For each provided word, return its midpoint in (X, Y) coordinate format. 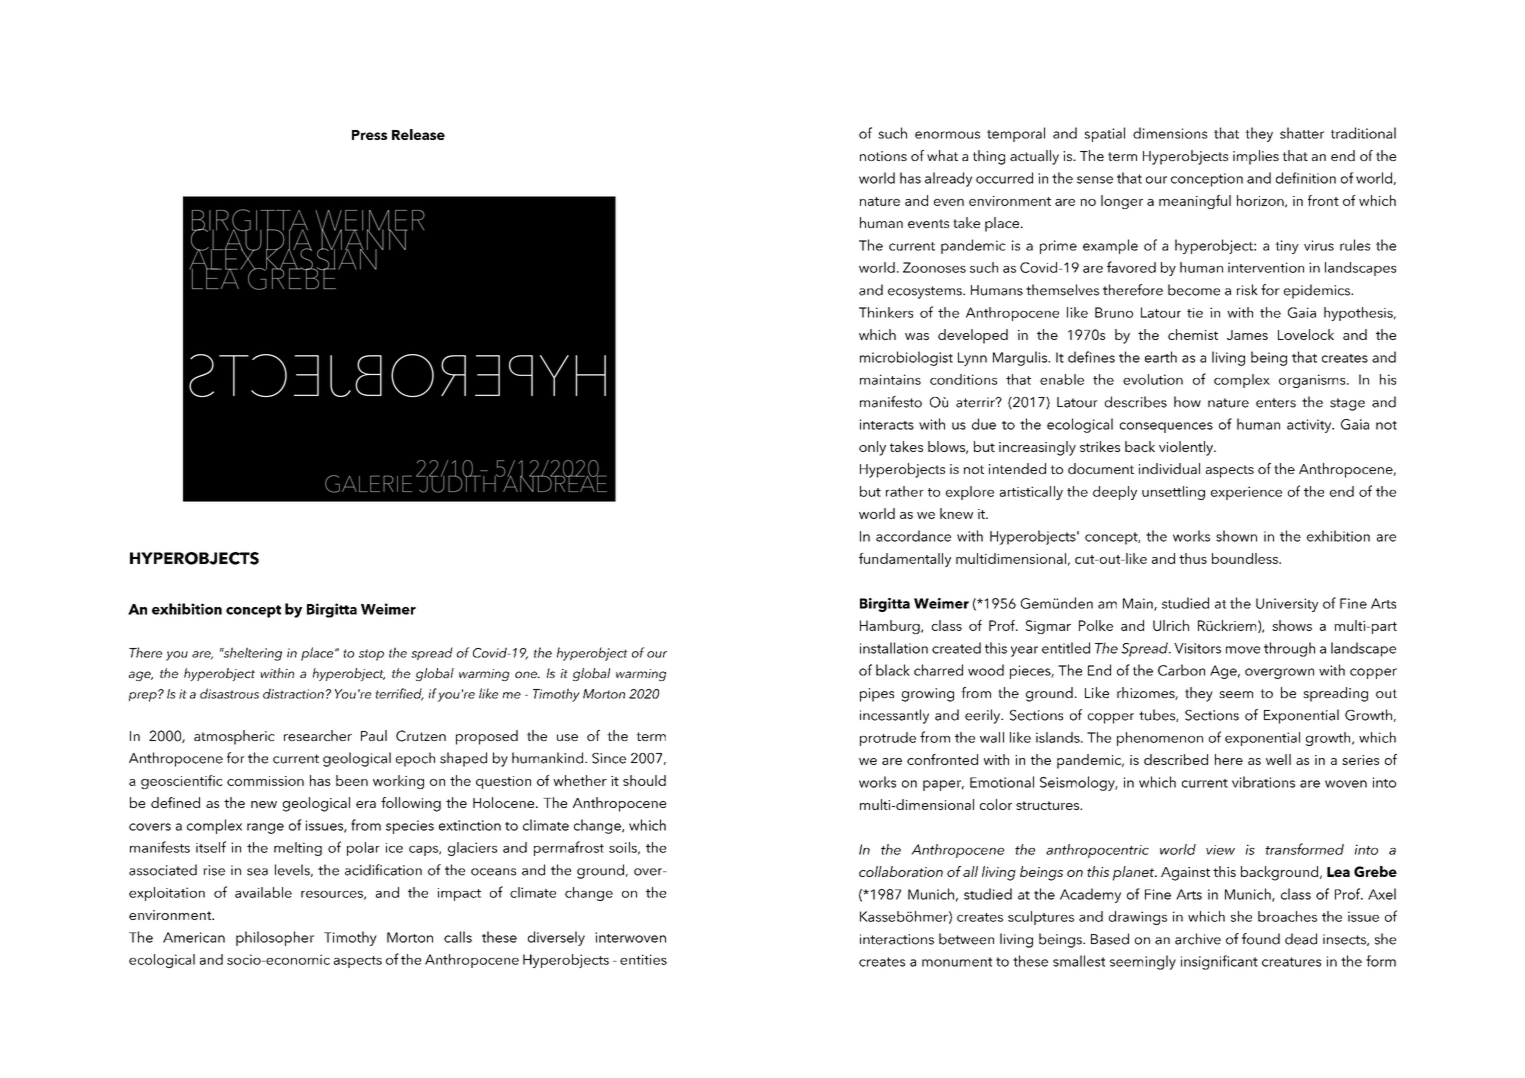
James (1247, 335)
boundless (1246, 558)
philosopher (275, 938)
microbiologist (906, 358)
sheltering (251, 654)
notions (883, 156)
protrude (888, 739)
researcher (318, 735)
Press (369, 135)
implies (1256, 157)
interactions (897, 939)
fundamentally (905, 560)
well (1278, 759)
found (1261, 939)
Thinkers (886, 312)
